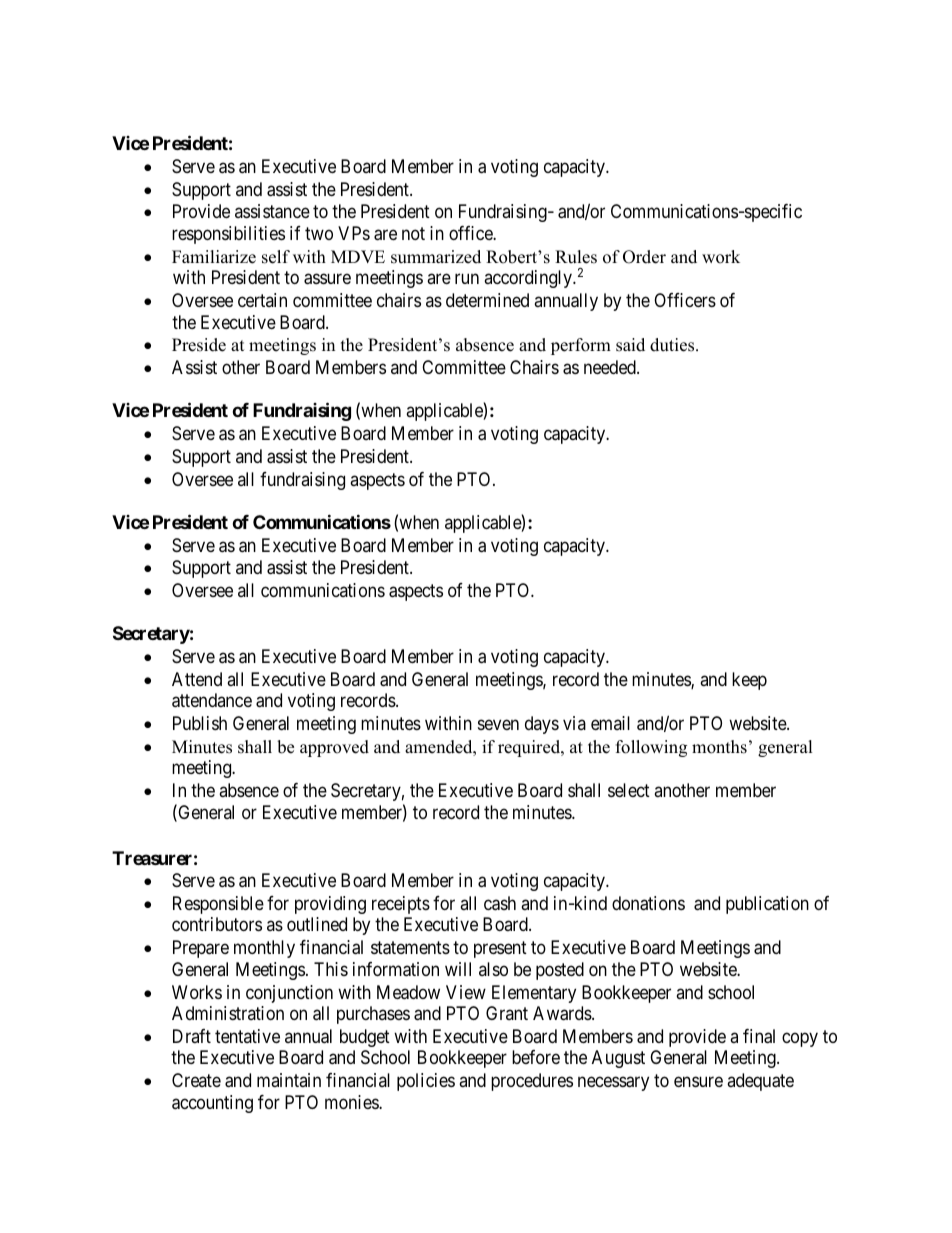  I want to click on seven, so click(498, 725).
